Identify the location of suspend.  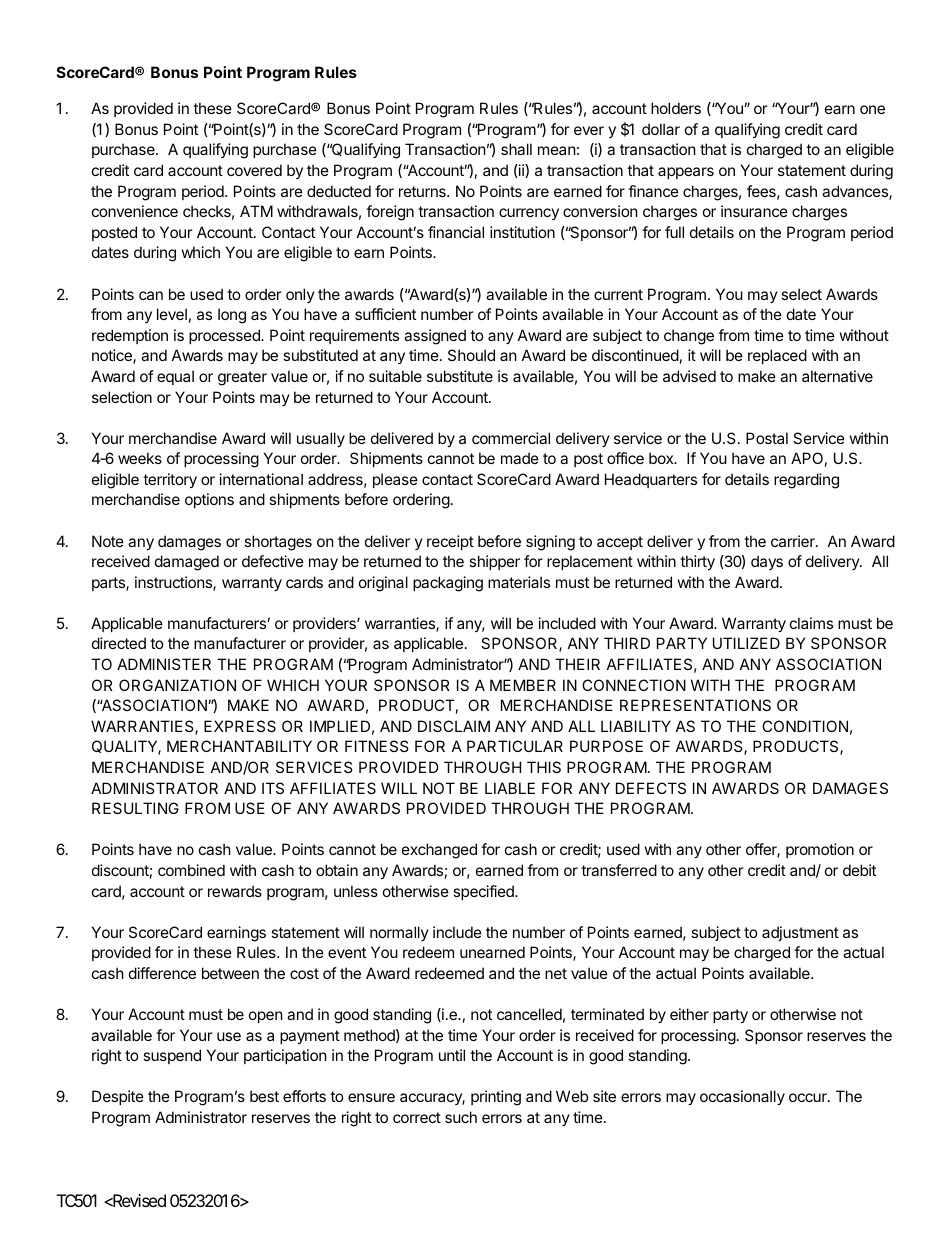
(172, 1056).
